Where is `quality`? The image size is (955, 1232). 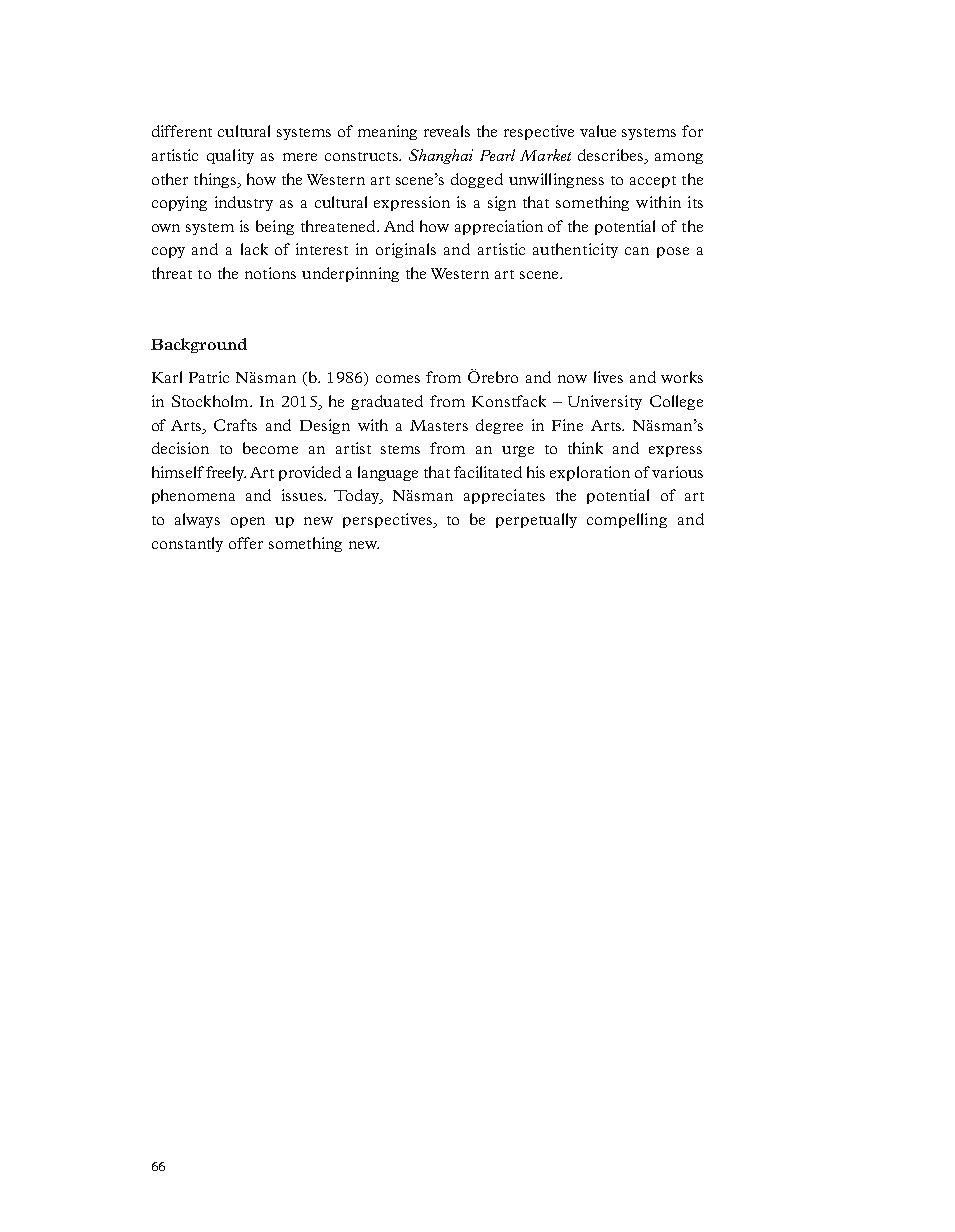 quality is located at coordinates (230, 156).
